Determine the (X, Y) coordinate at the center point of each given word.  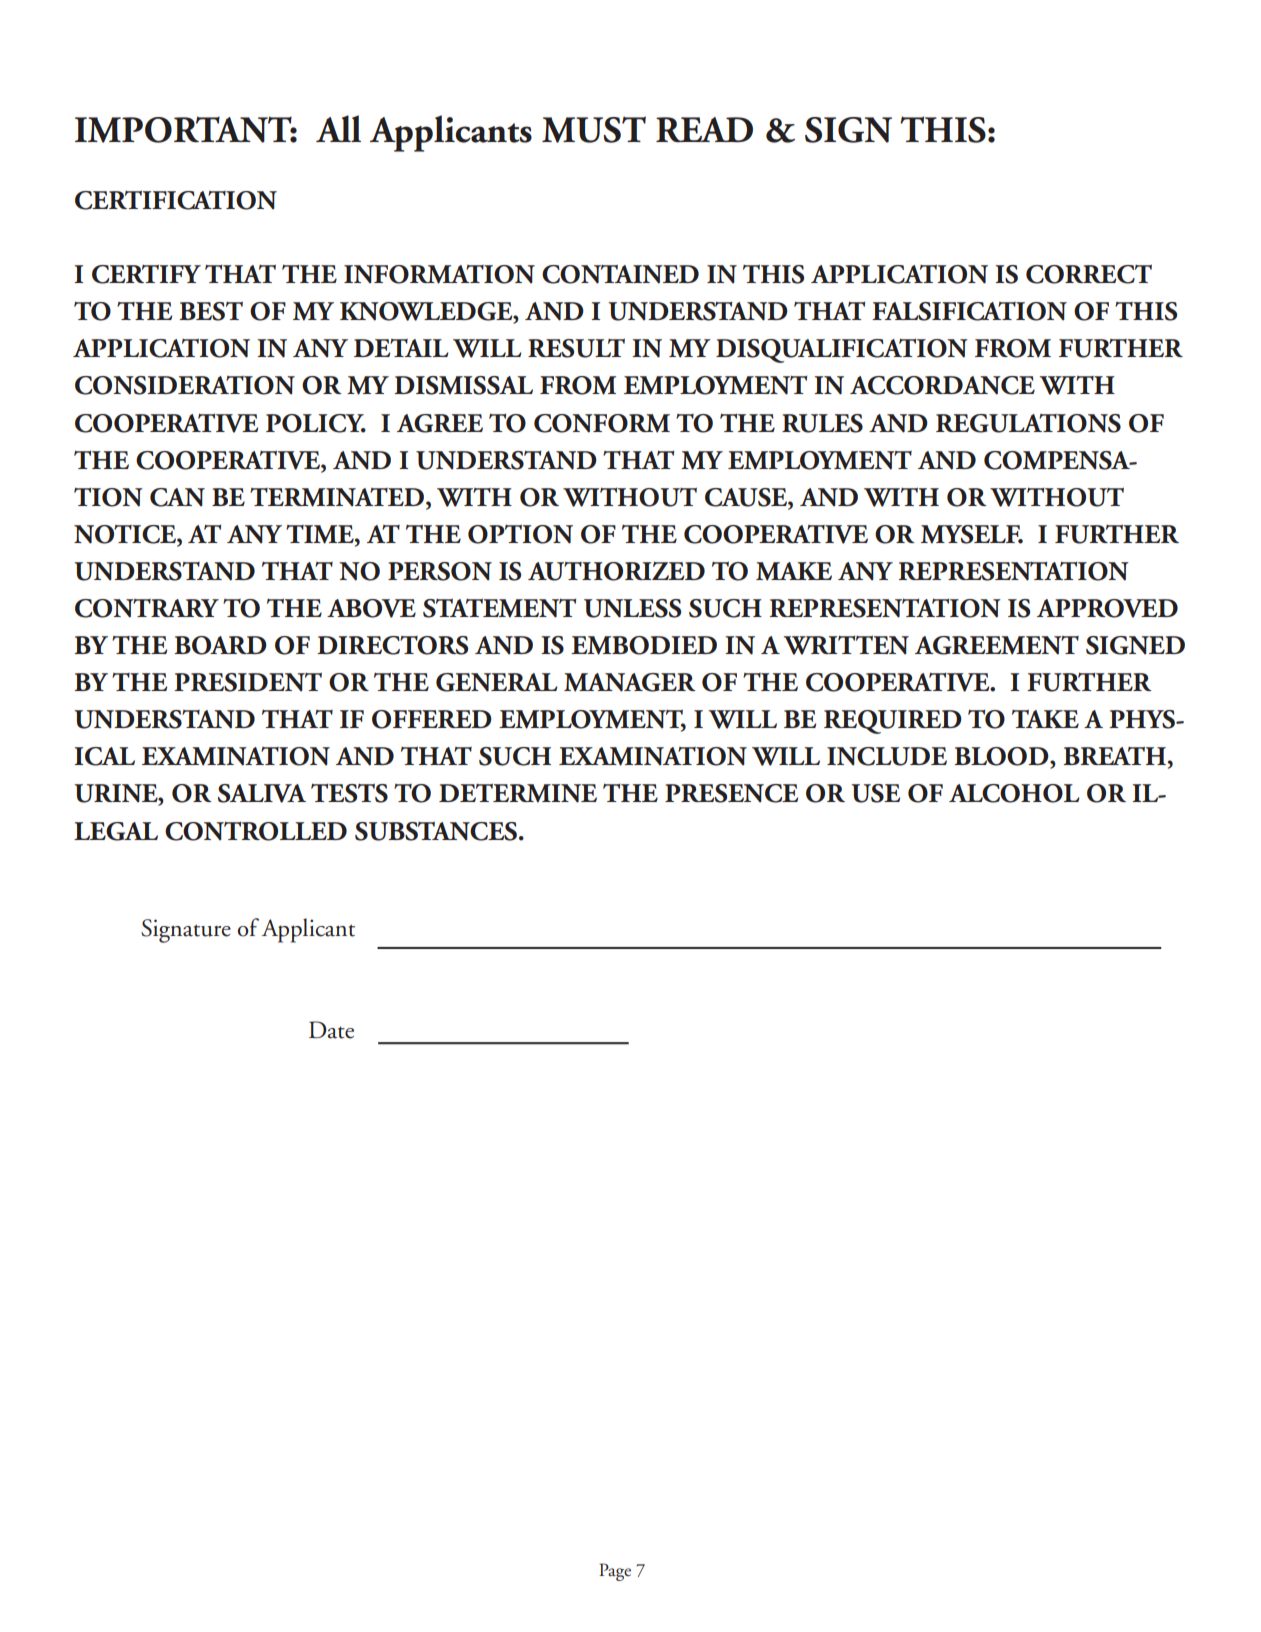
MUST (594, 129)
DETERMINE (518, 793)
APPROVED (1107, 608)
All (338, 128)
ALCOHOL (1014, 793)
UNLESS (632, 608)
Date (331, 1030)
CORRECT (1089, 274)
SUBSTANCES (436, 831)
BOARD (220, 645)
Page (615, 1572)
